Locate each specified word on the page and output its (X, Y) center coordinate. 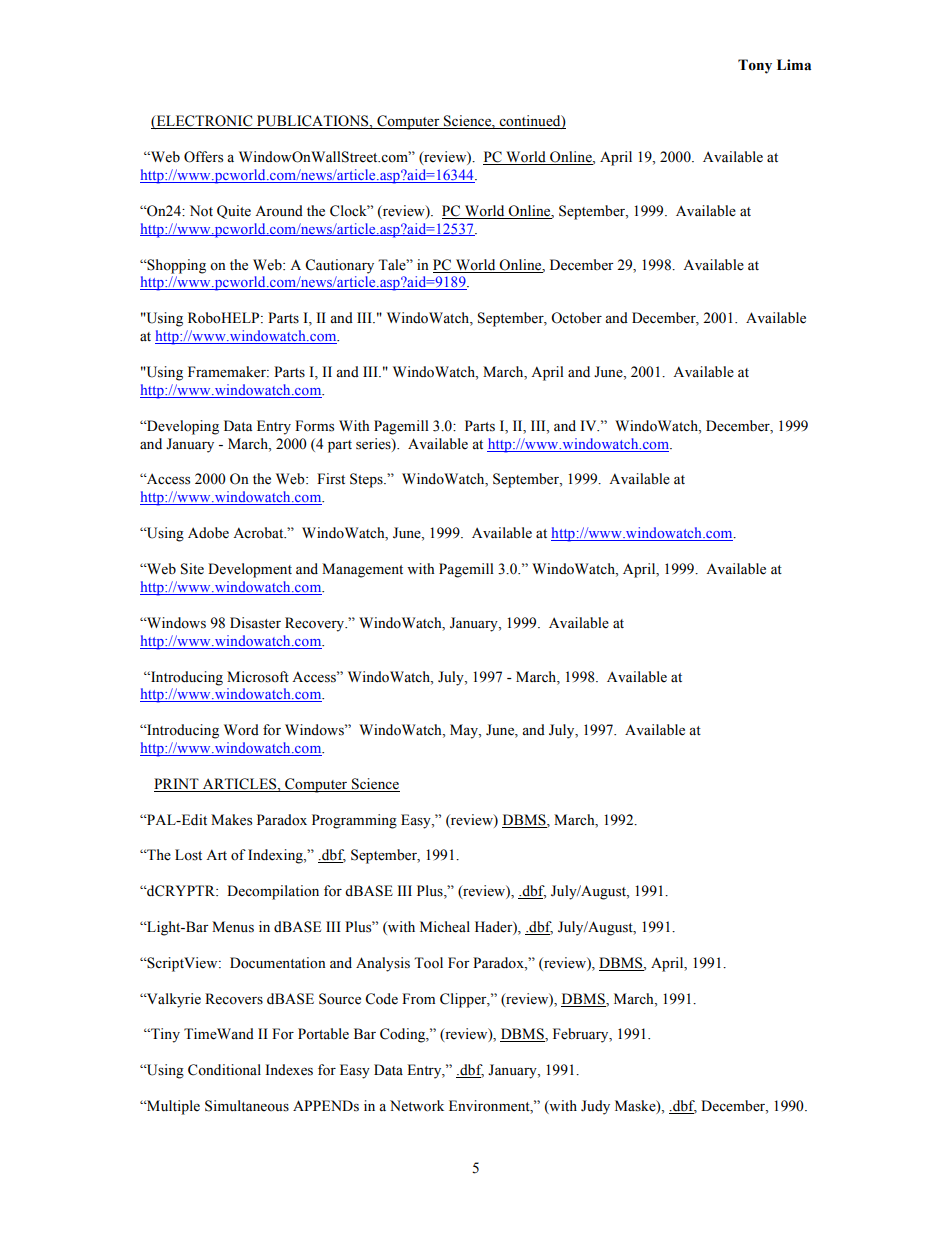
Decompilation (273, 892)
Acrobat (259, 533)
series (374, 444)
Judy (595, 1107)
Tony (755, 66)
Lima (794, 65)
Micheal (445, 927)
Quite (234, 212)
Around (279, 211)
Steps (367, 480)
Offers (203, 157)
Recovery (316, 624)
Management (362, 570)
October (576, 318)
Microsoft (258, 677)
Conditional (224, 1070)
